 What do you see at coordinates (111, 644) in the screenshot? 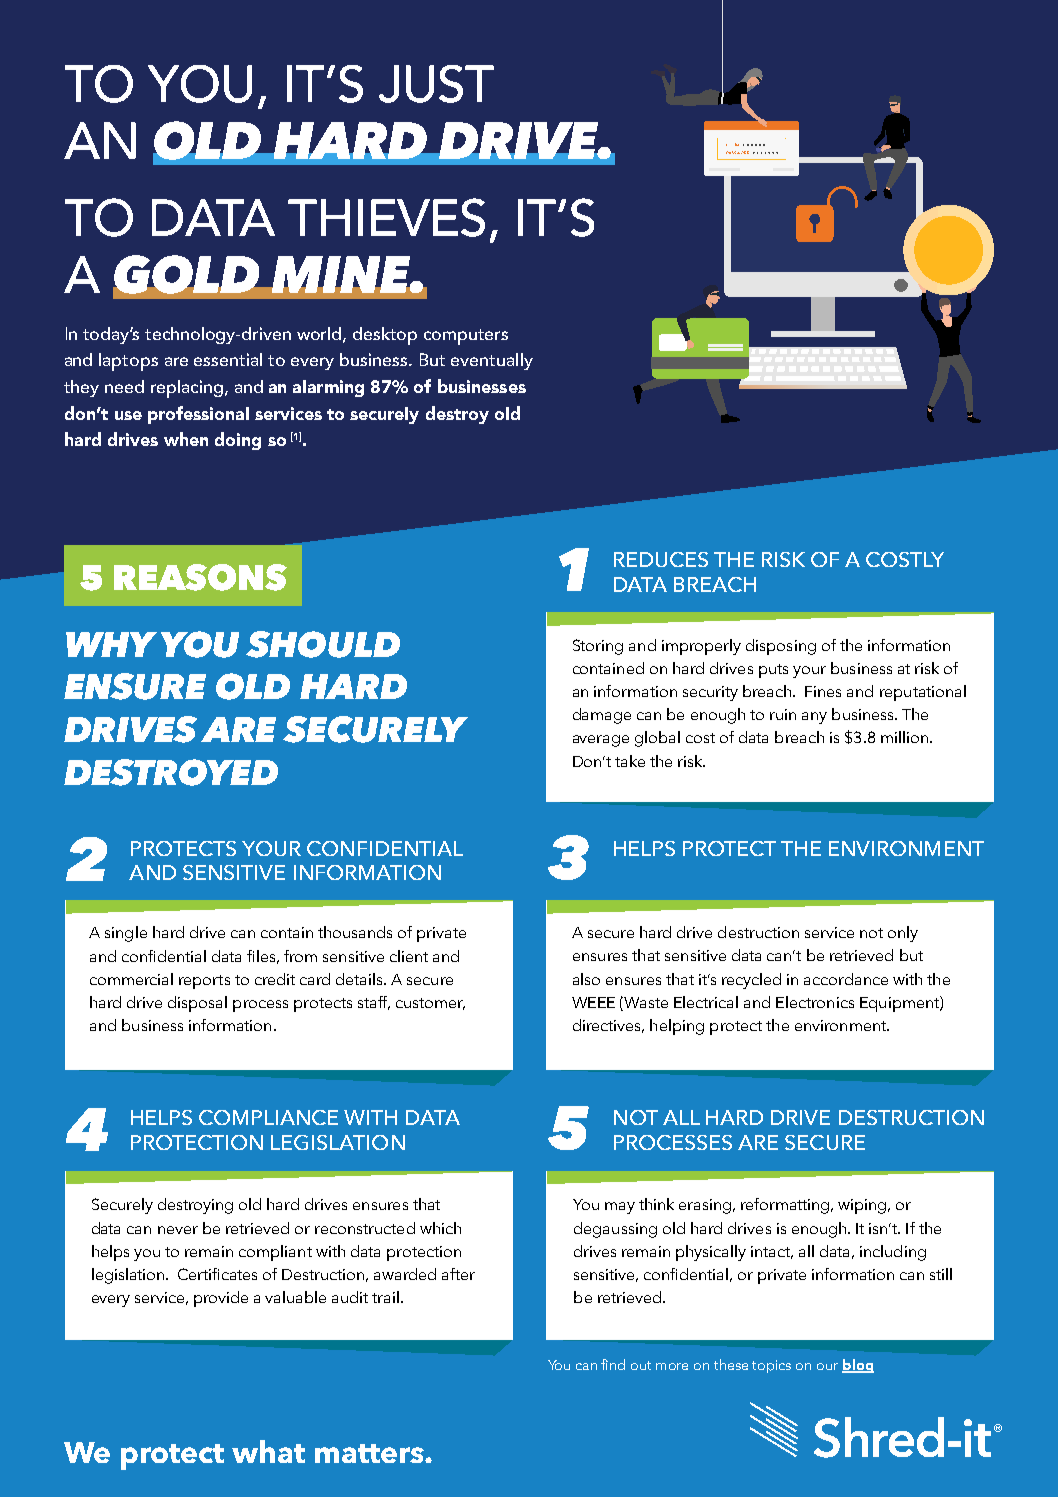
I see `WHY` at bounding box center [111, 644].
